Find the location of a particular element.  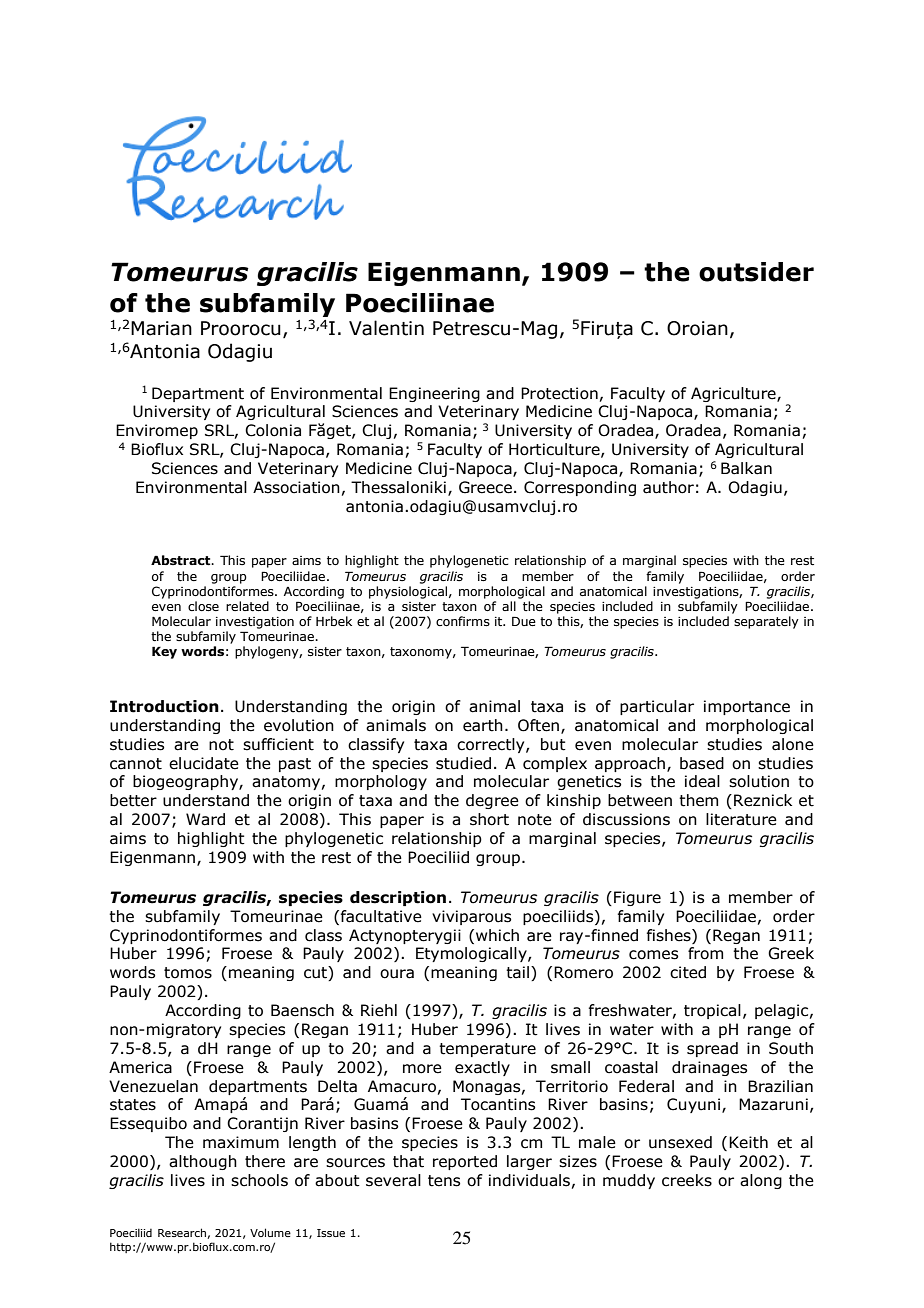

schools is located at coordinates (259, 1180).
